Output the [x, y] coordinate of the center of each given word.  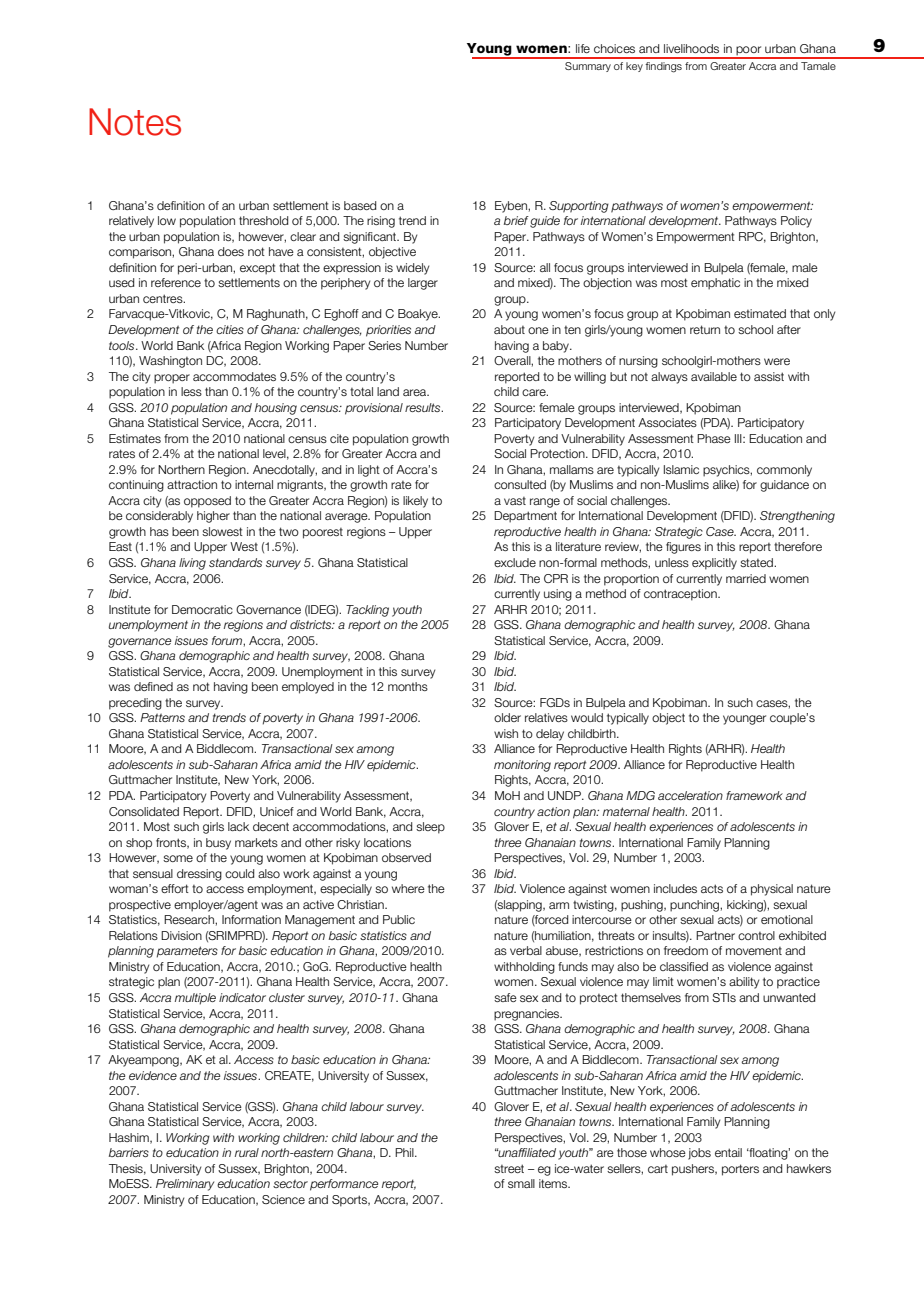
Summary [588, 67]
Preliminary [185, 1185]
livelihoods [691, 48]
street [509, 1168]
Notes [135, 122]
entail [728, 1152]
